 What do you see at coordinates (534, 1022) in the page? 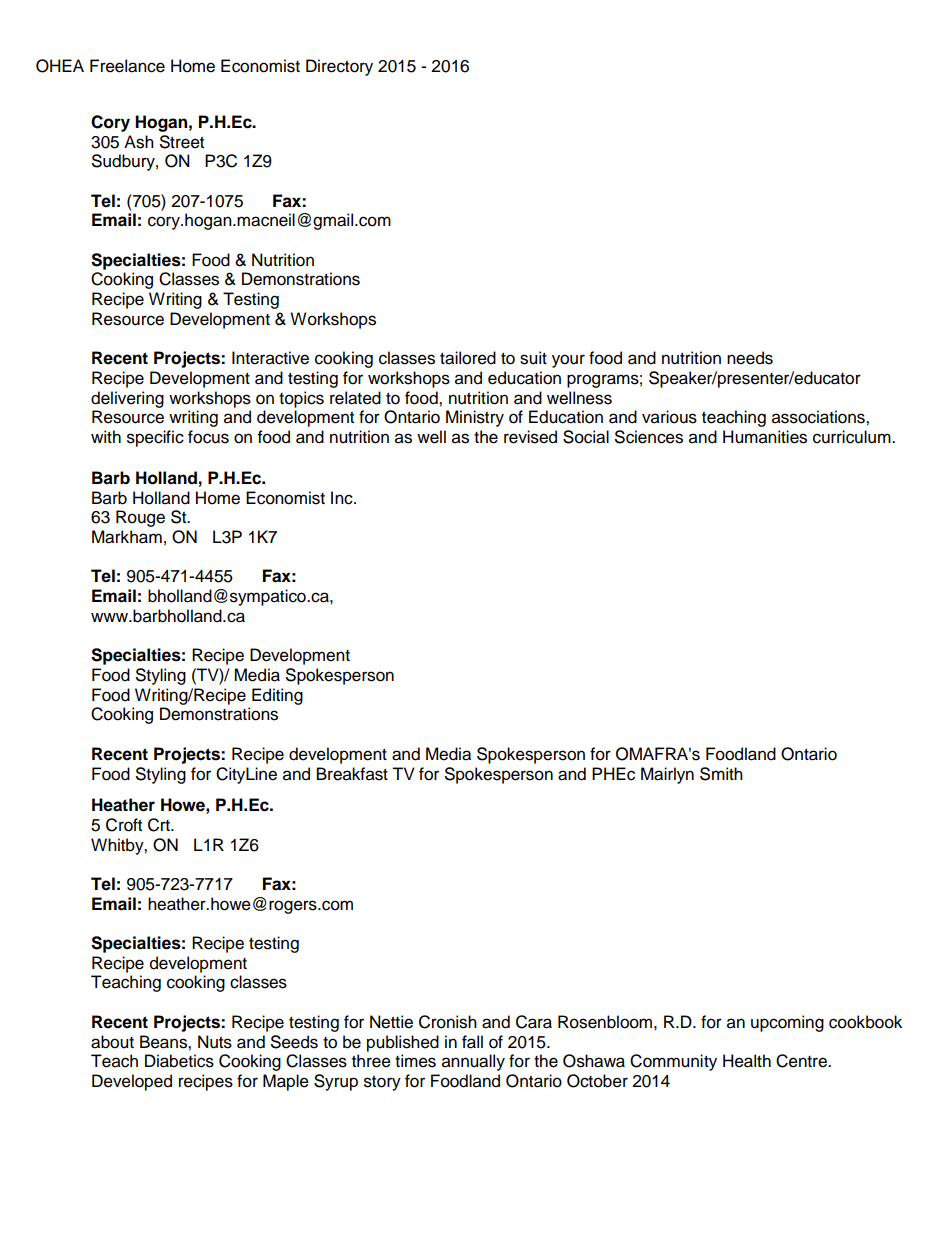
I see `Cara` at bounding box center [534, 1022].
